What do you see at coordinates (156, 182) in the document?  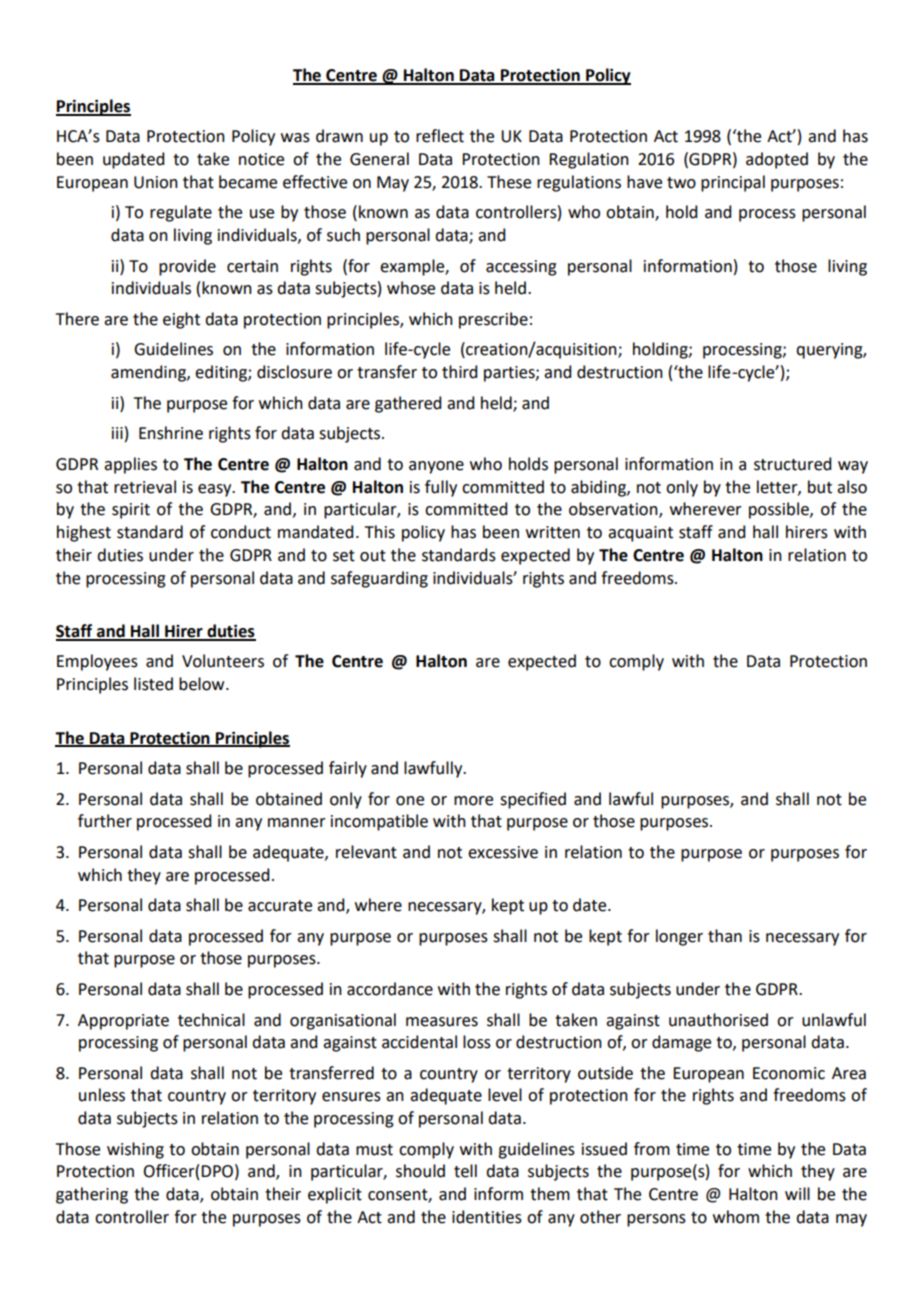 I see `Union` at bounding box center [156, 182].
